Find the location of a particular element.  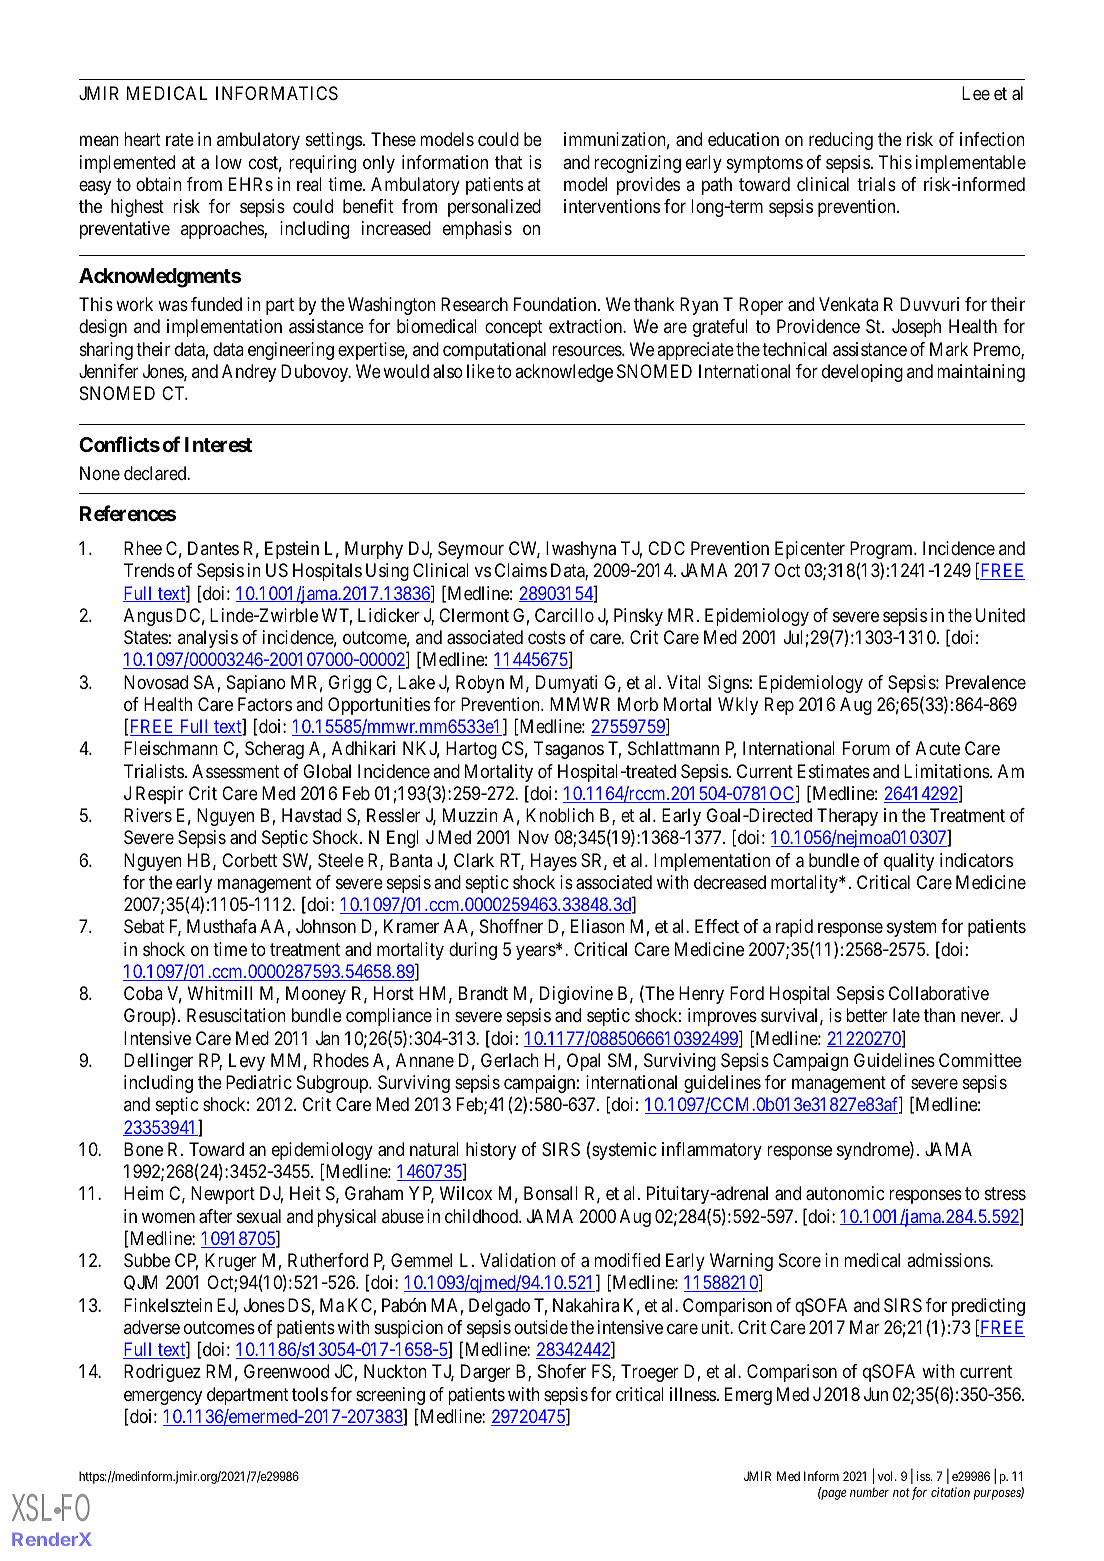

that is located at coordinates (509, 162).
